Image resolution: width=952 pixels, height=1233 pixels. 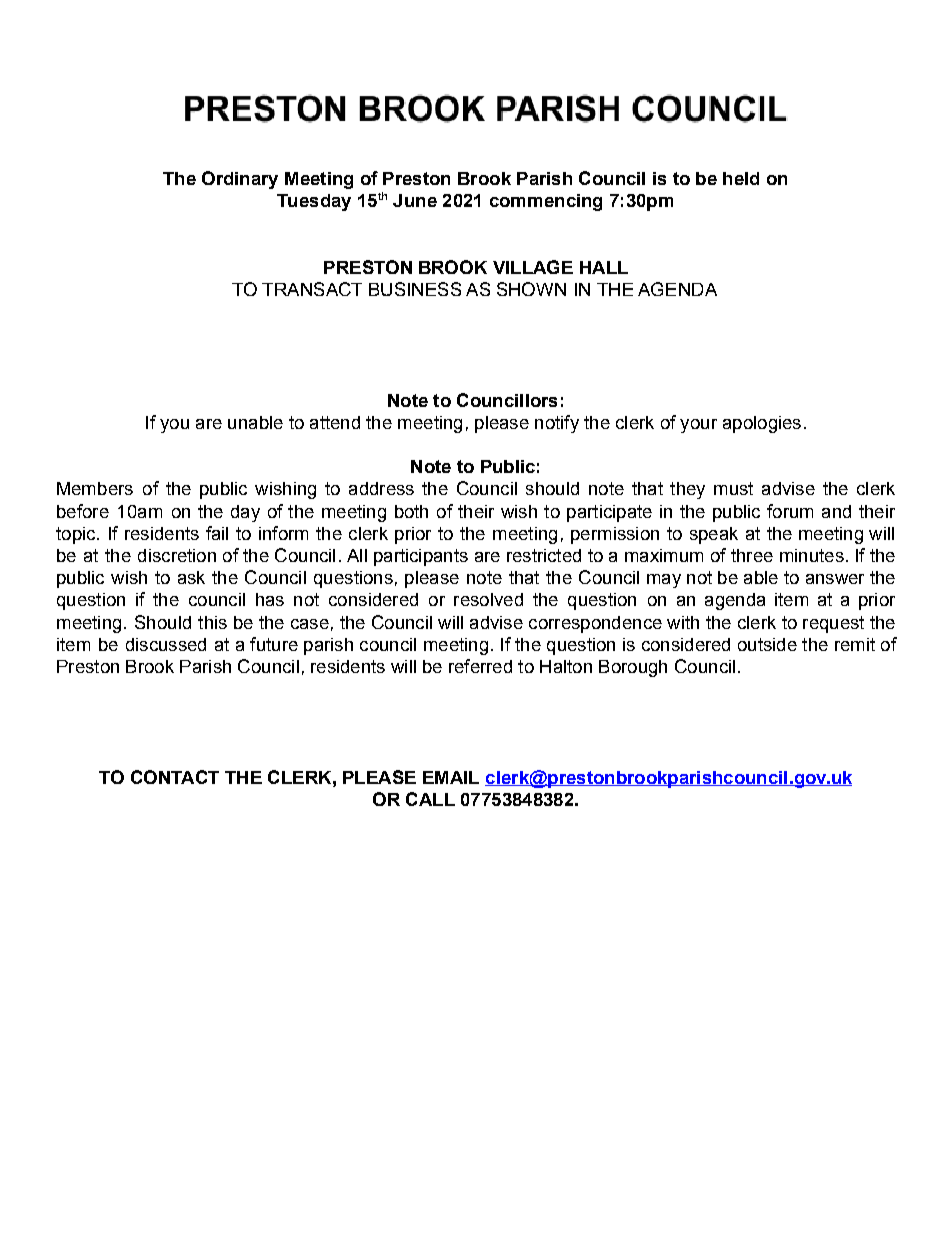 What do you see at coordinates (175, 777) in the image?
I see `CONTACT` at bounding box center [175, 777].
